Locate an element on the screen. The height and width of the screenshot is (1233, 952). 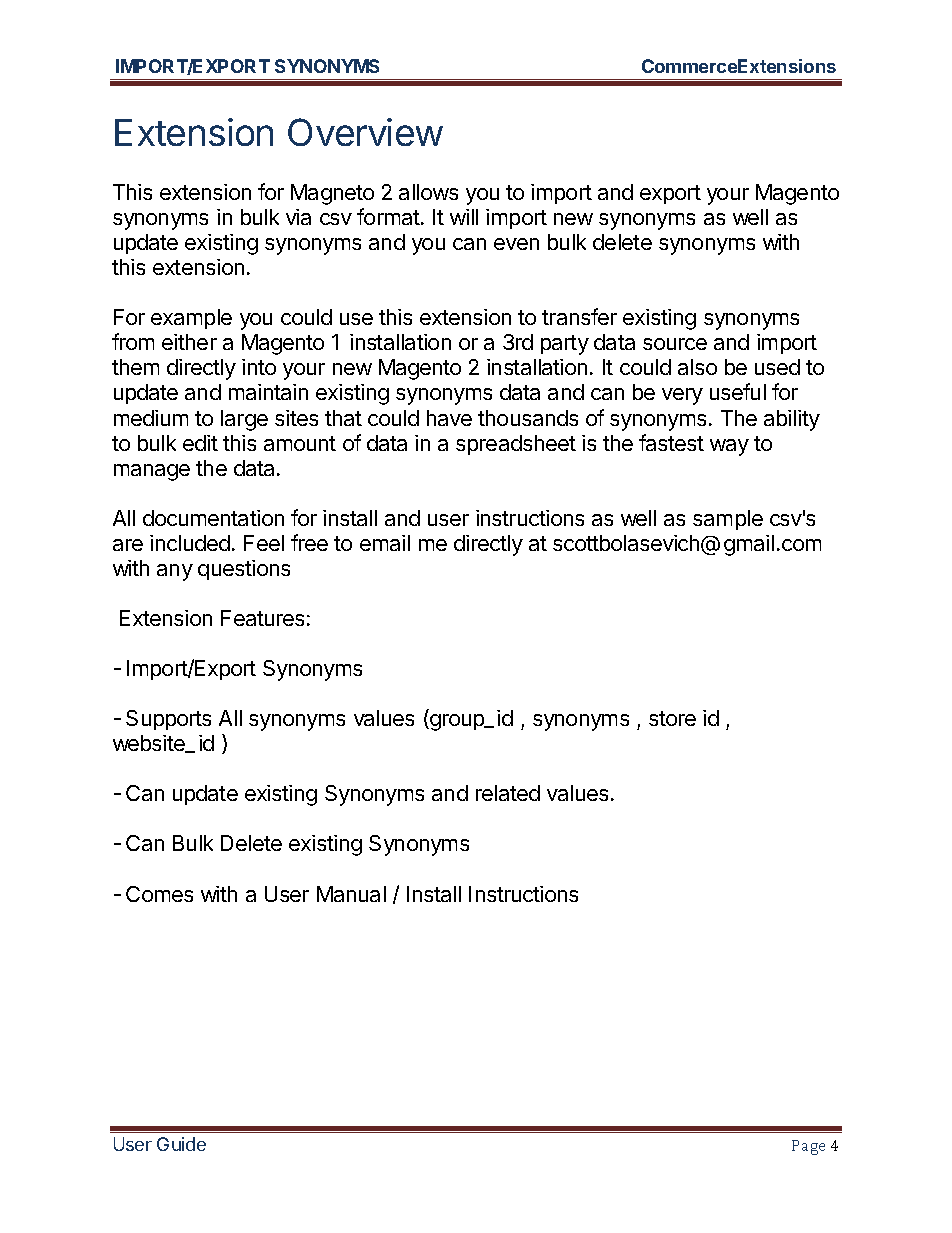
allows is located at coordinates (428, 192).
